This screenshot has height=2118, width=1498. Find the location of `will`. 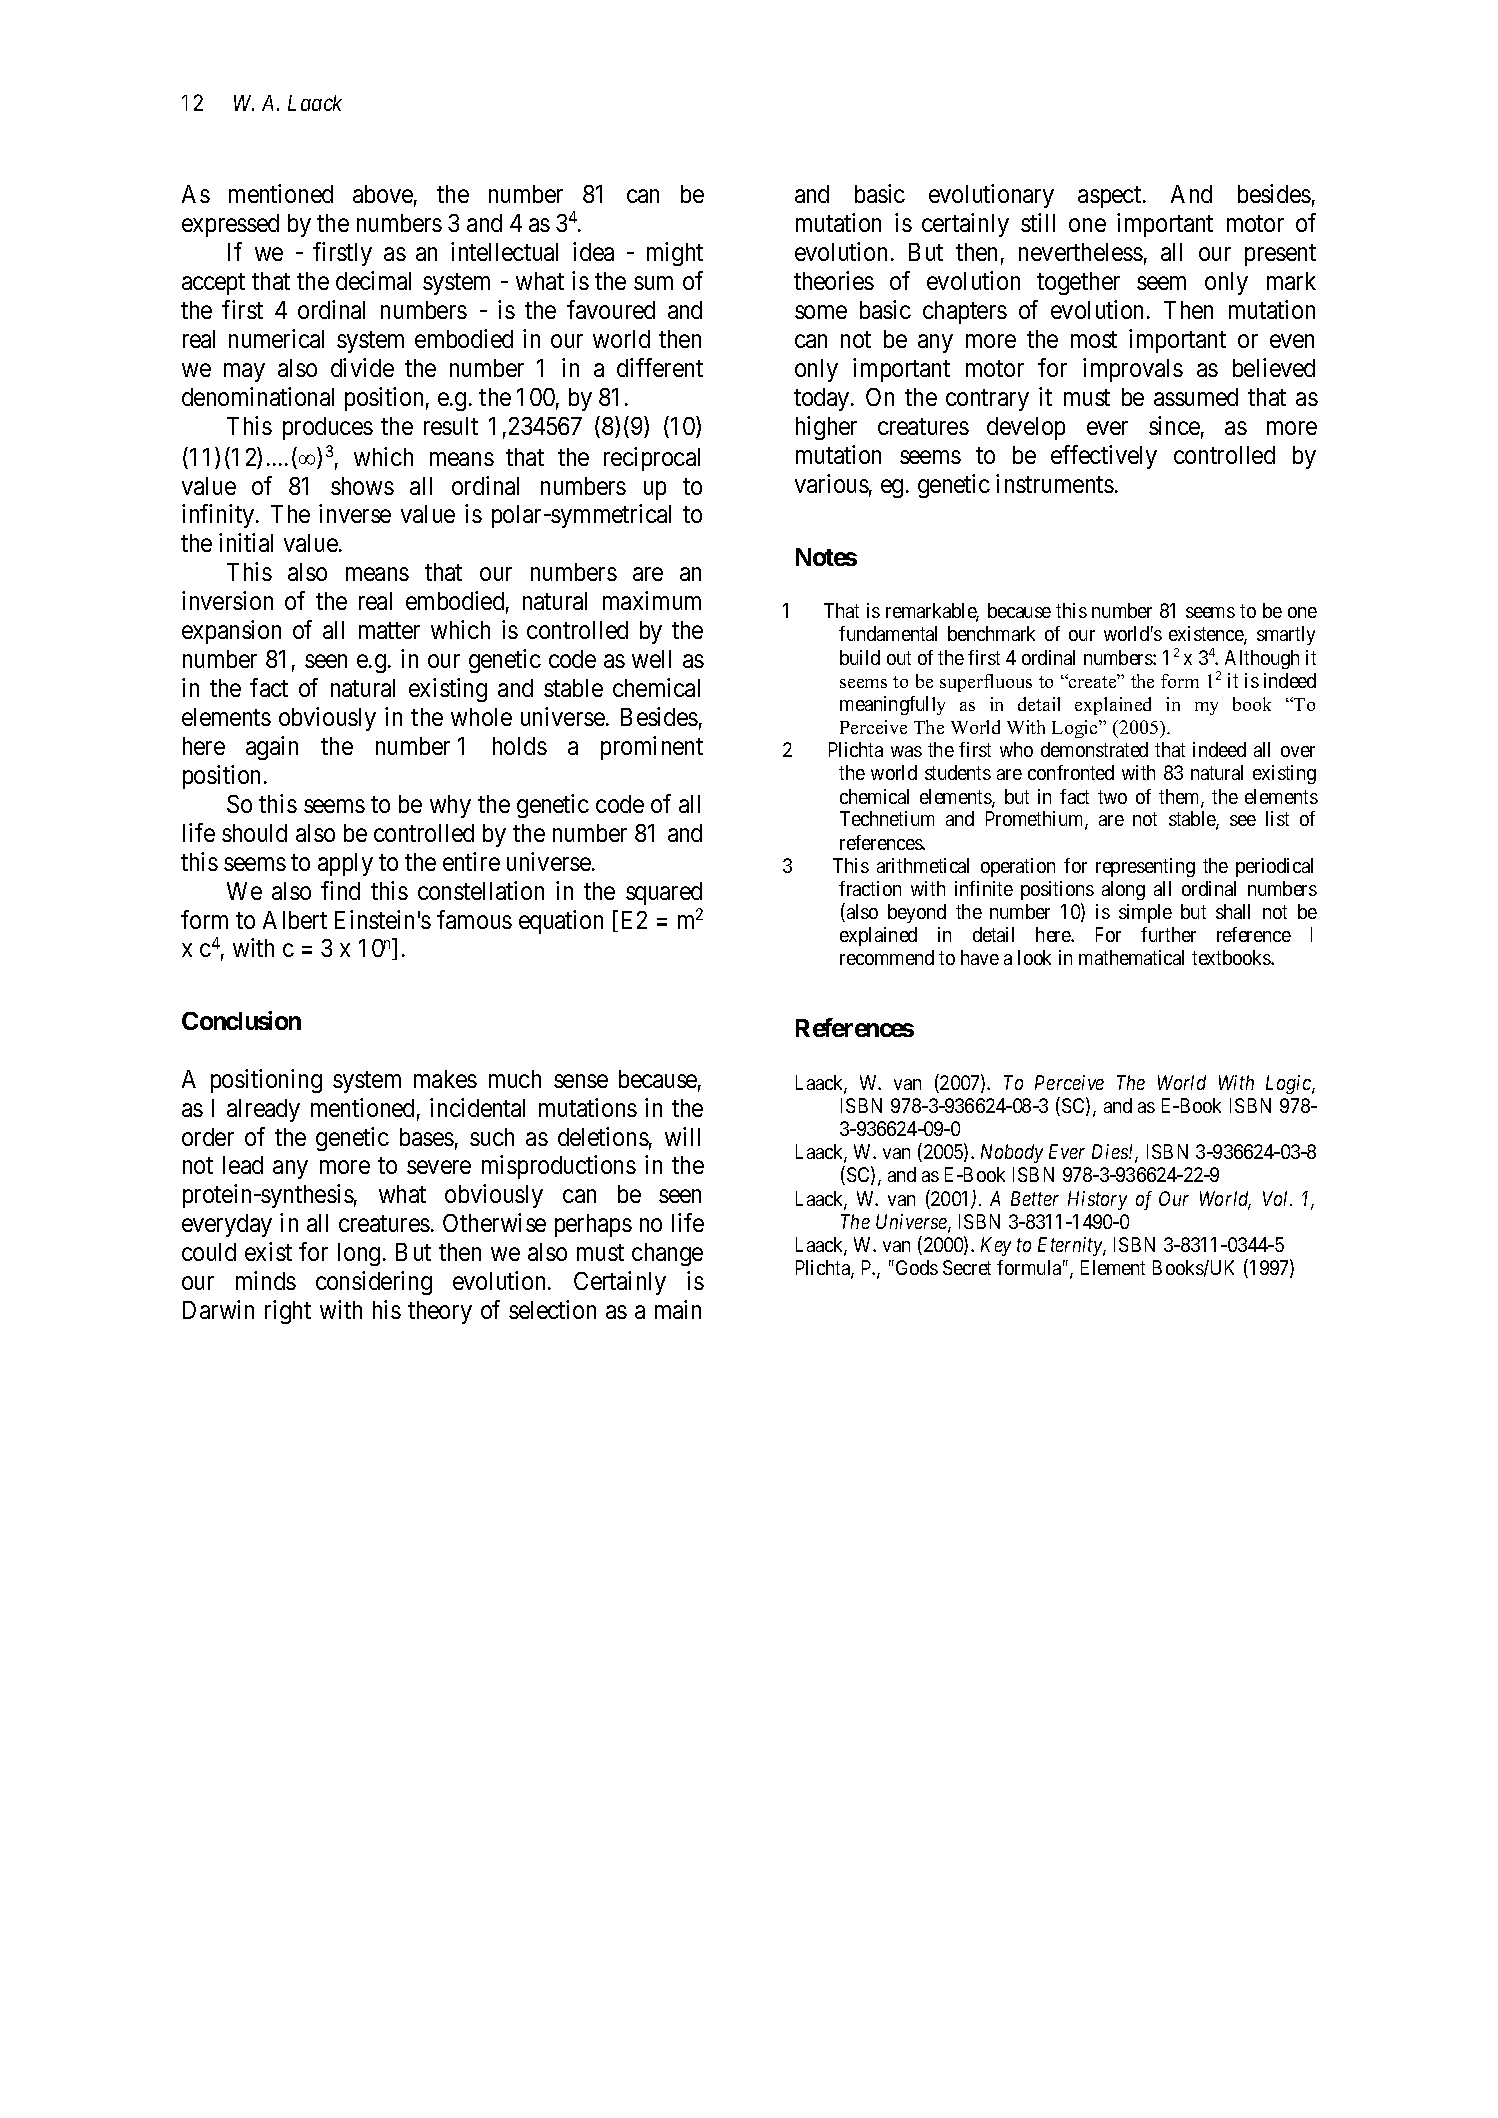

will is located at coordinates (682, 1136).
